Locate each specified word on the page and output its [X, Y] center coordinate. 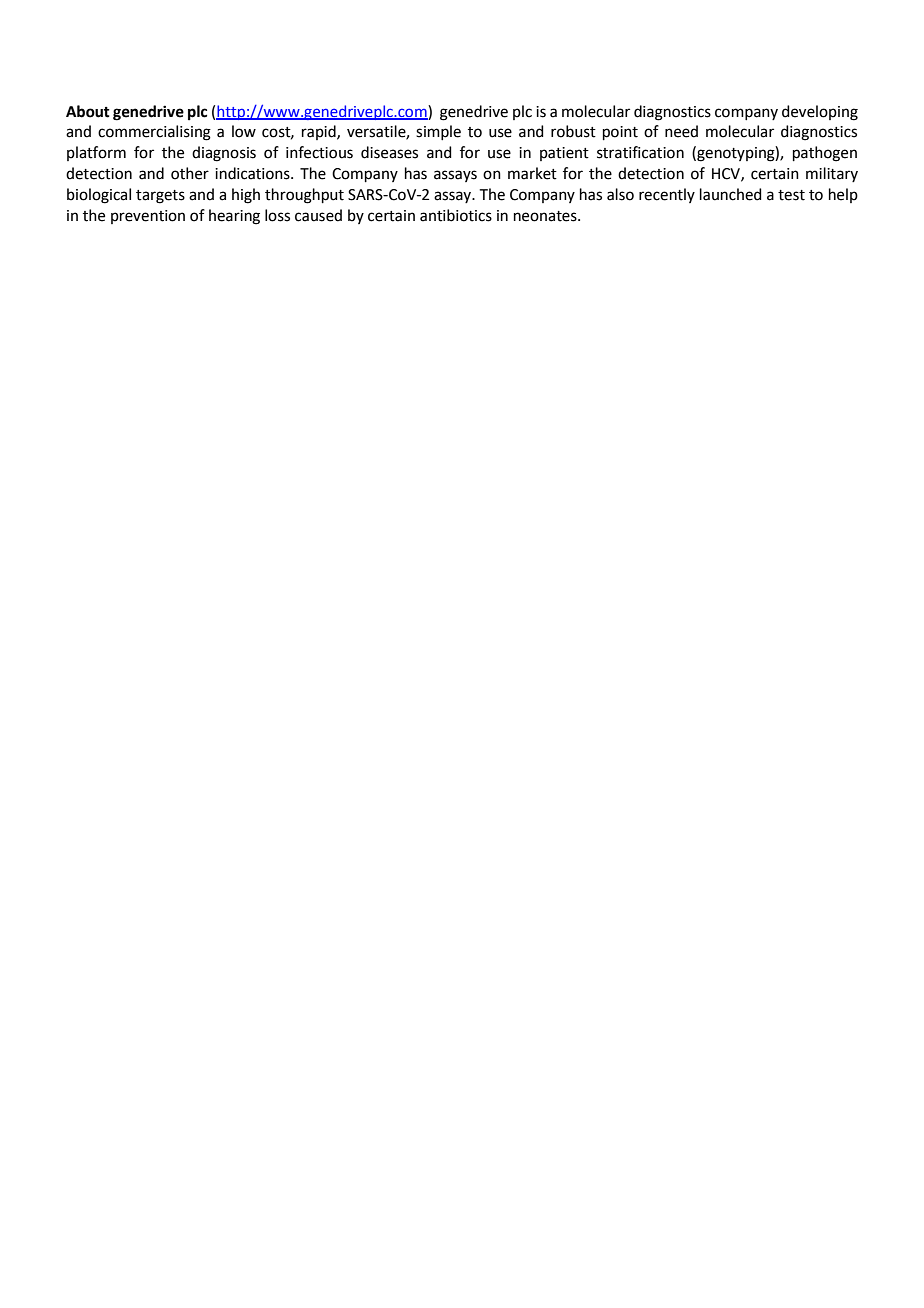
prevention [148, 217]
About [88, 111]
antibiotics [456, 215]
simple [438, 132]
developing [820, 113]
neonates [546, 216]
